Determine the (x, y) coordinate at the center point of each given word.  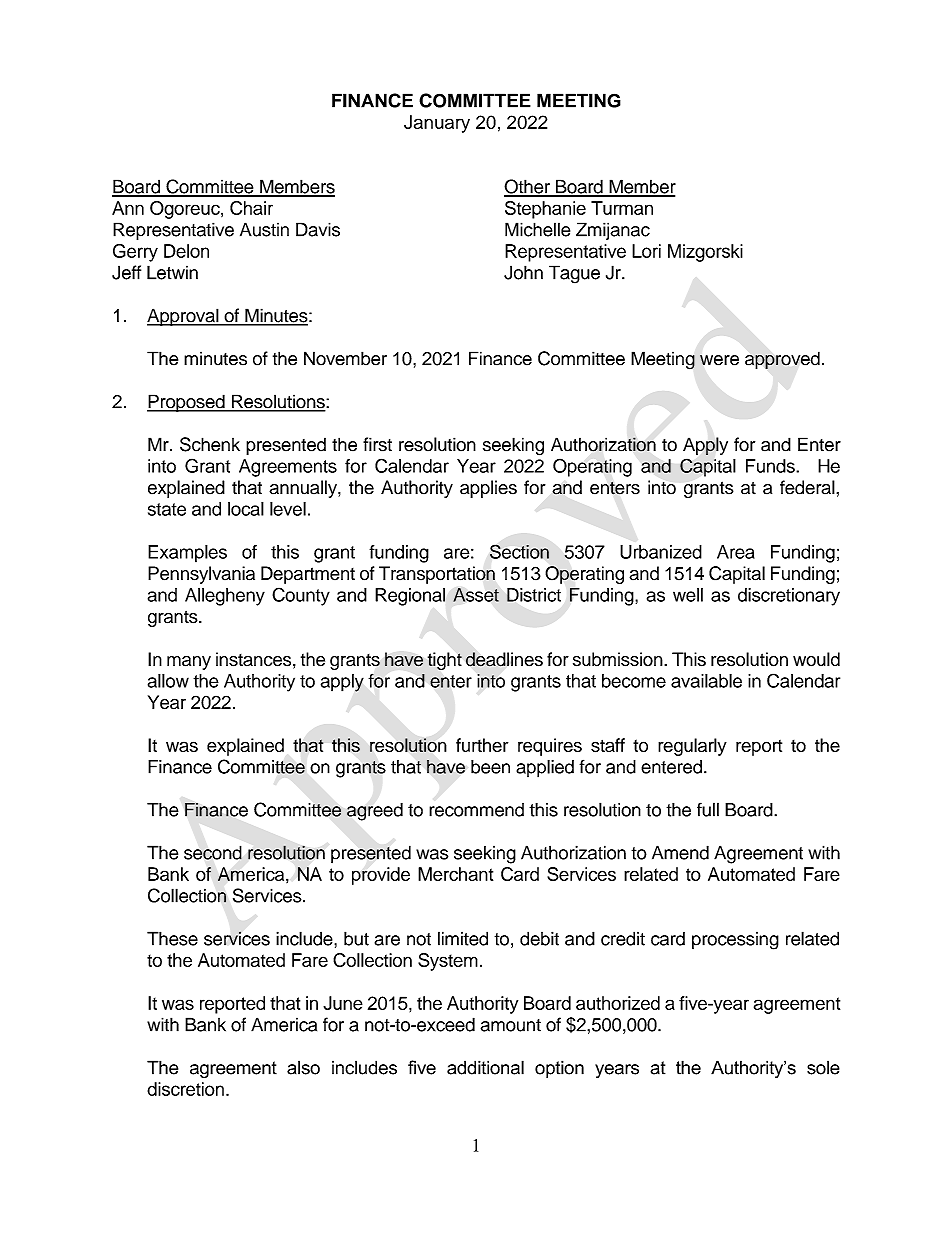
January (437, 124)
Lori (646, 251)
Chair (251, 208)
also (303, 1067)
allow (168, 681)
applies (488, 489)
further (482, 745)
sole (823, 1067)
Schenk (210, 444)
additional (485, 1067)
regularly (692, 747)
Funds (771, 466)
